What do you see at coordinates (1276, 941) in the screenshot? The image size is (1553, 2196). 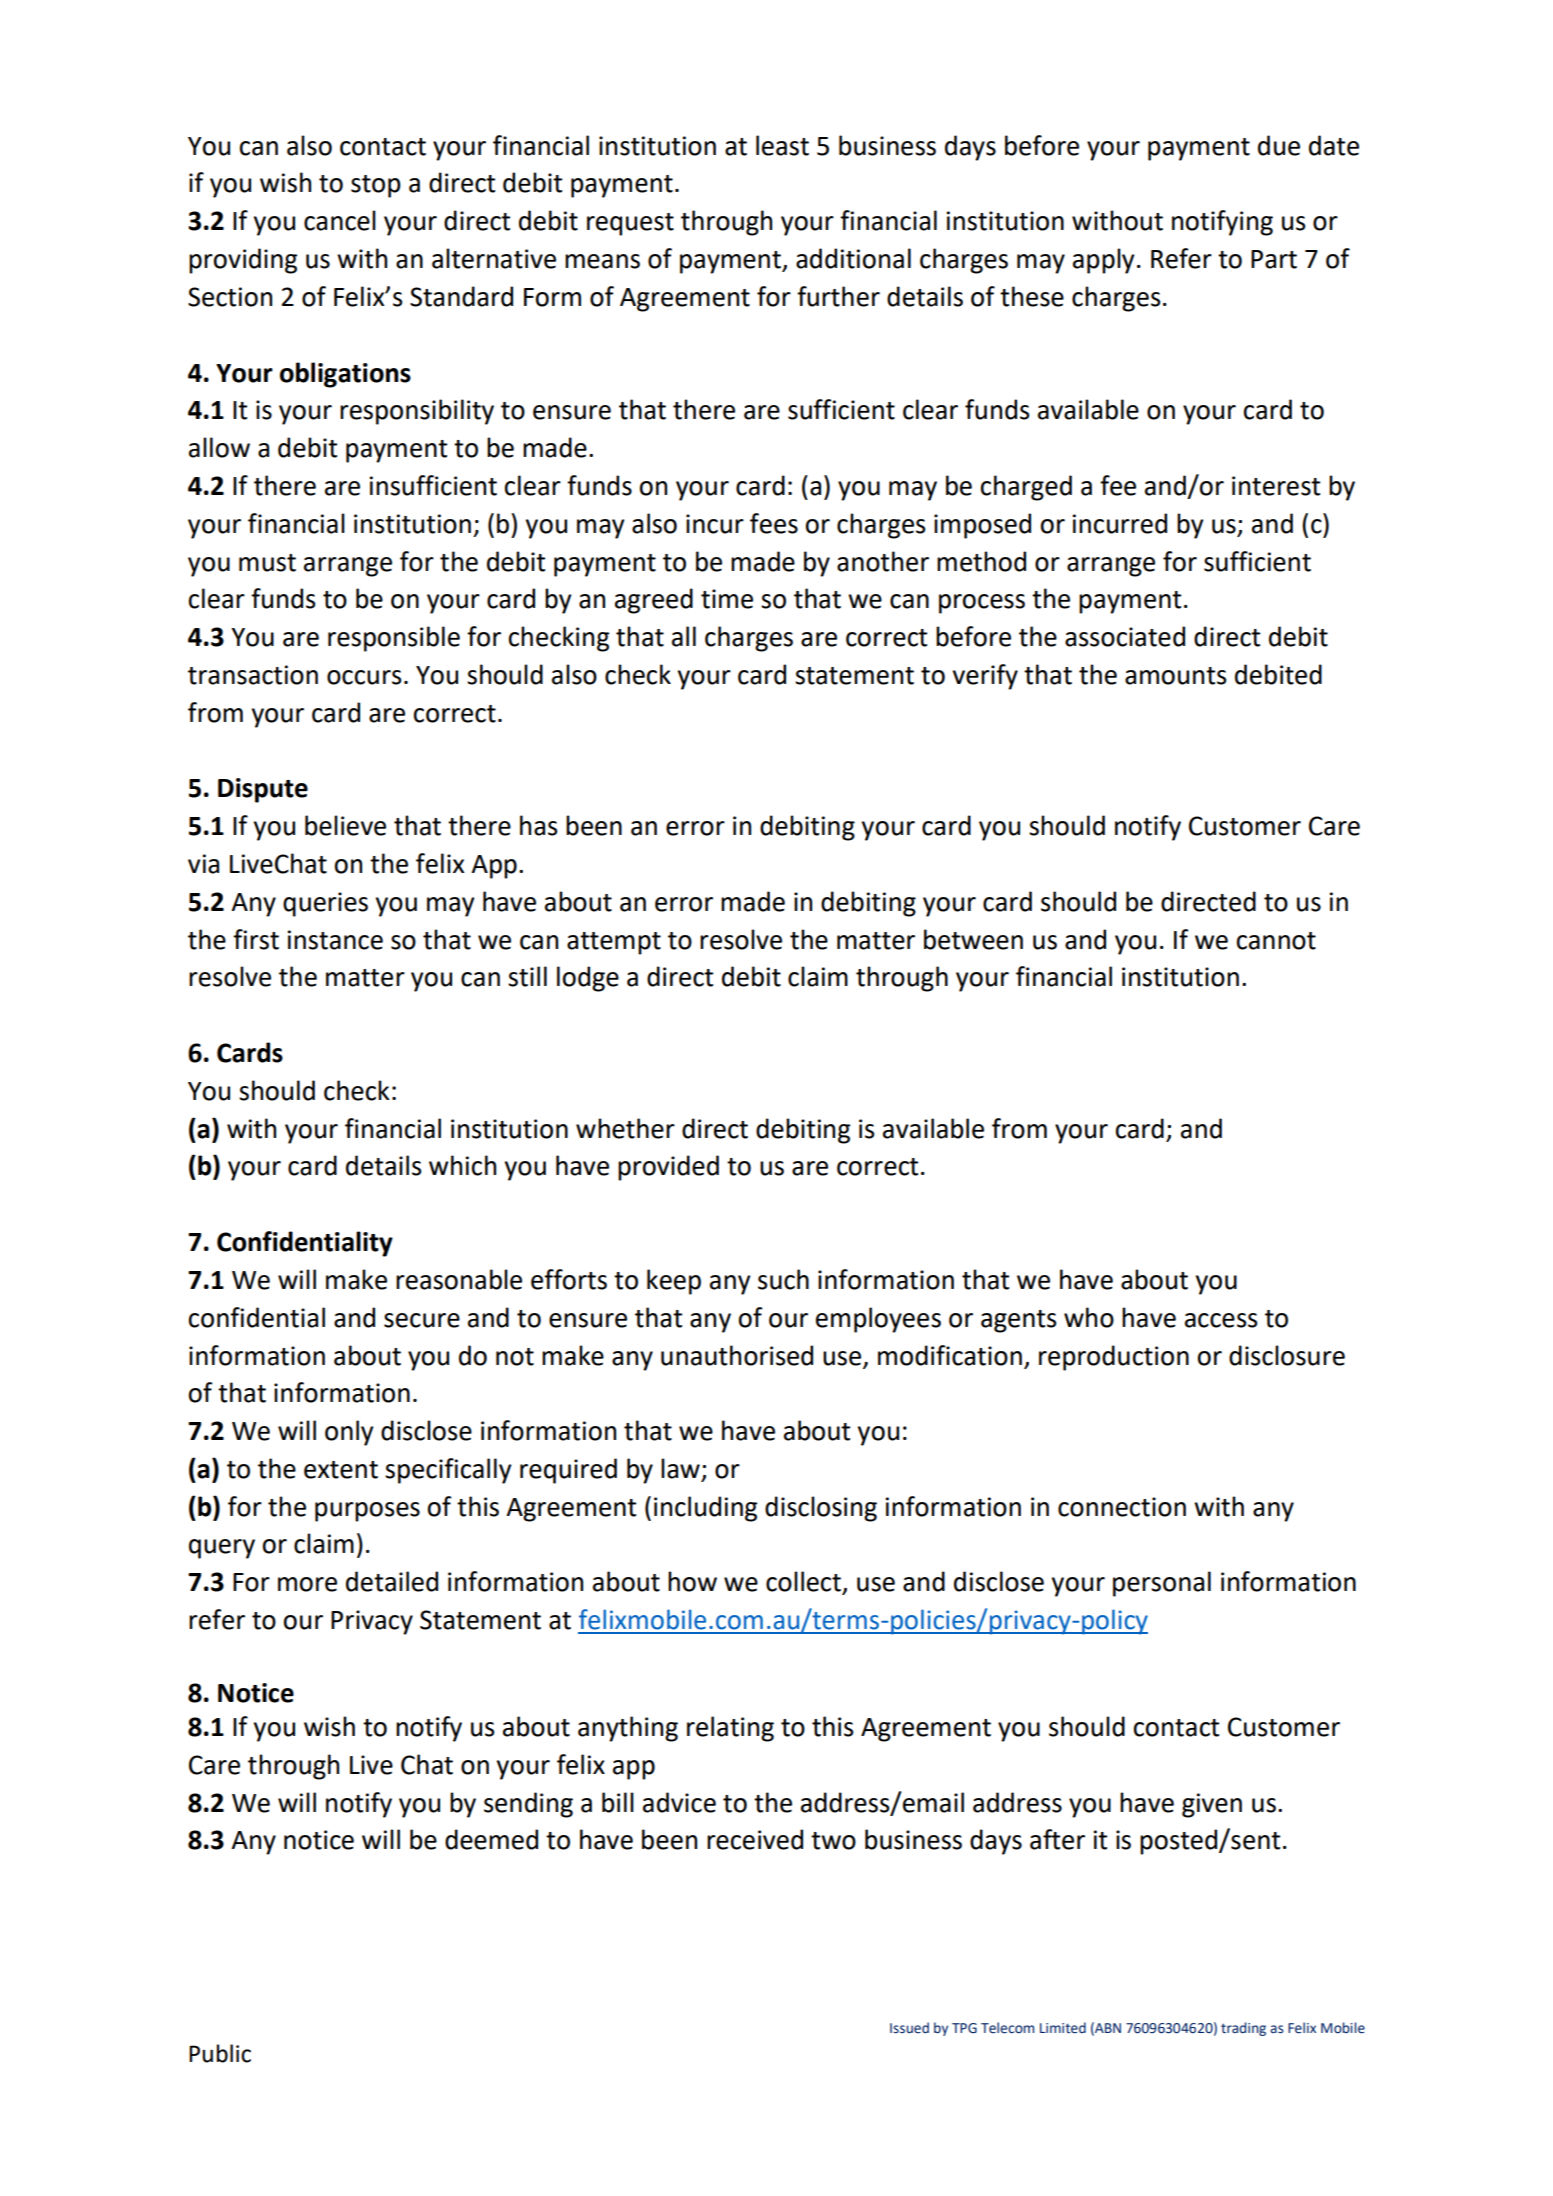 I see `cannot` at bounding box center [1276, 941].
